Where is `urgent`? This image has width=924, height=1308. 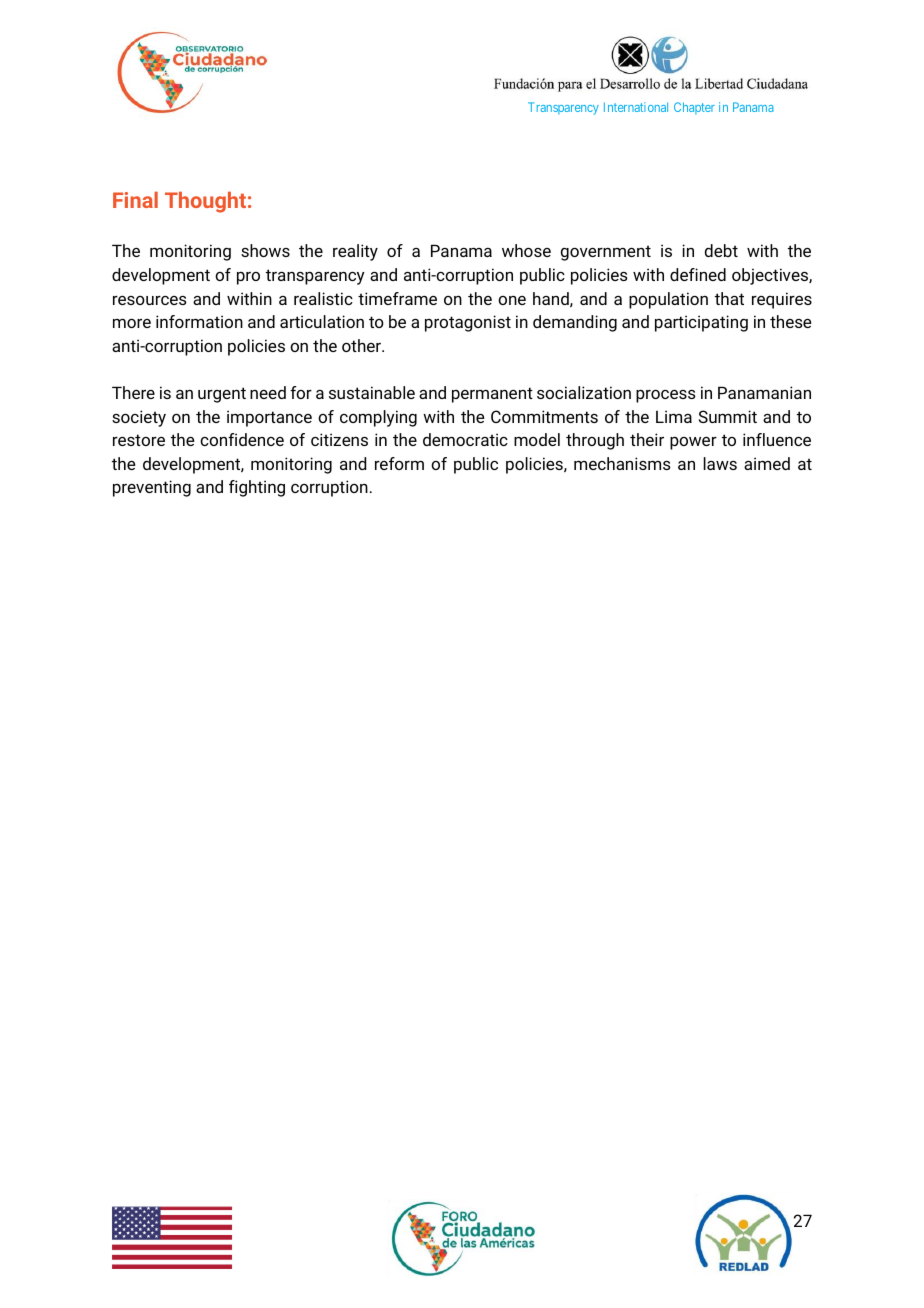
urgent is located at coordinates (222, 395).
